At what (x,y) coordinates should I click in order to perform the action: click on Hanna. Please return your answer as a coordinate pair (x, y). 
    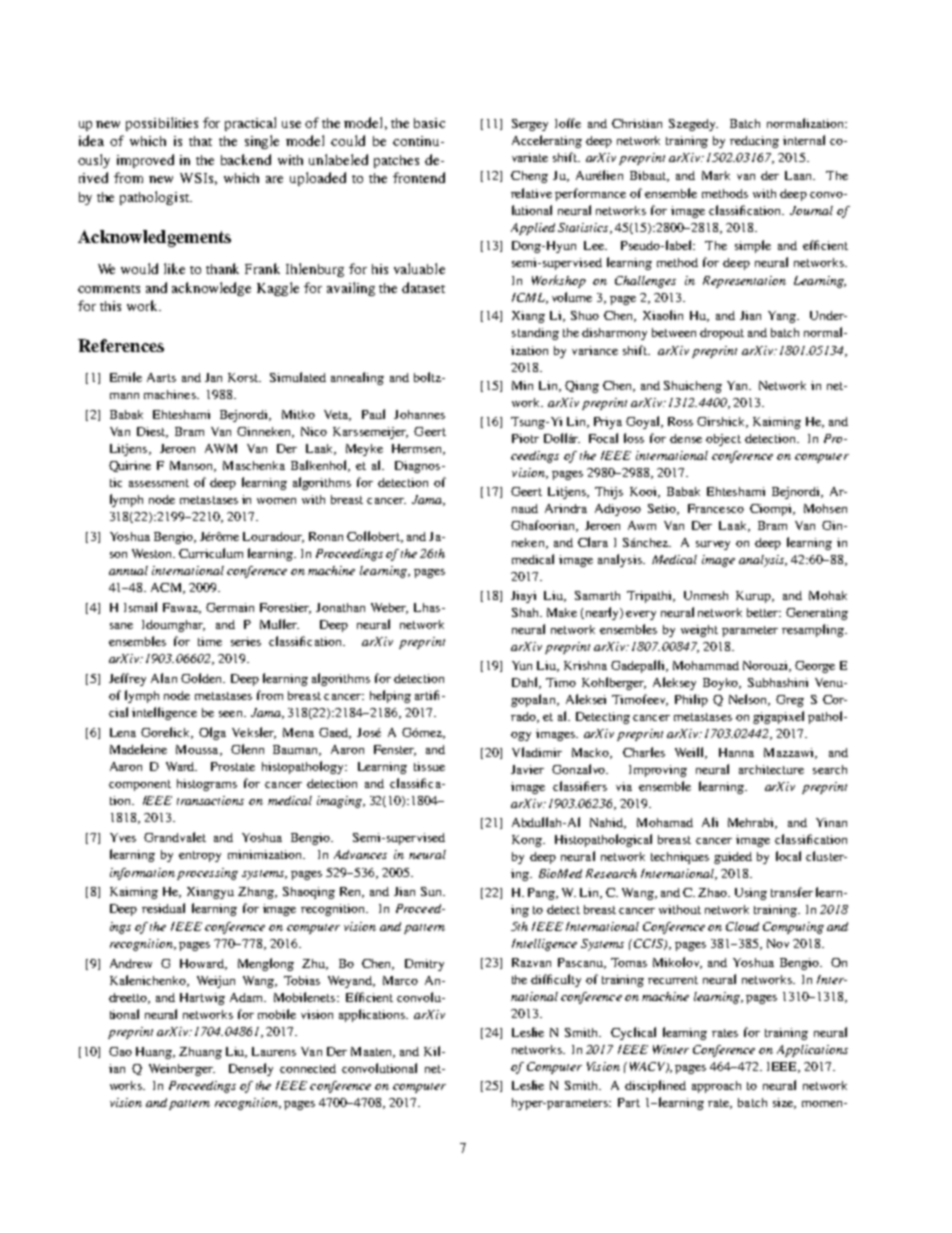
    Looking at the image, I should click on (736, 752).
